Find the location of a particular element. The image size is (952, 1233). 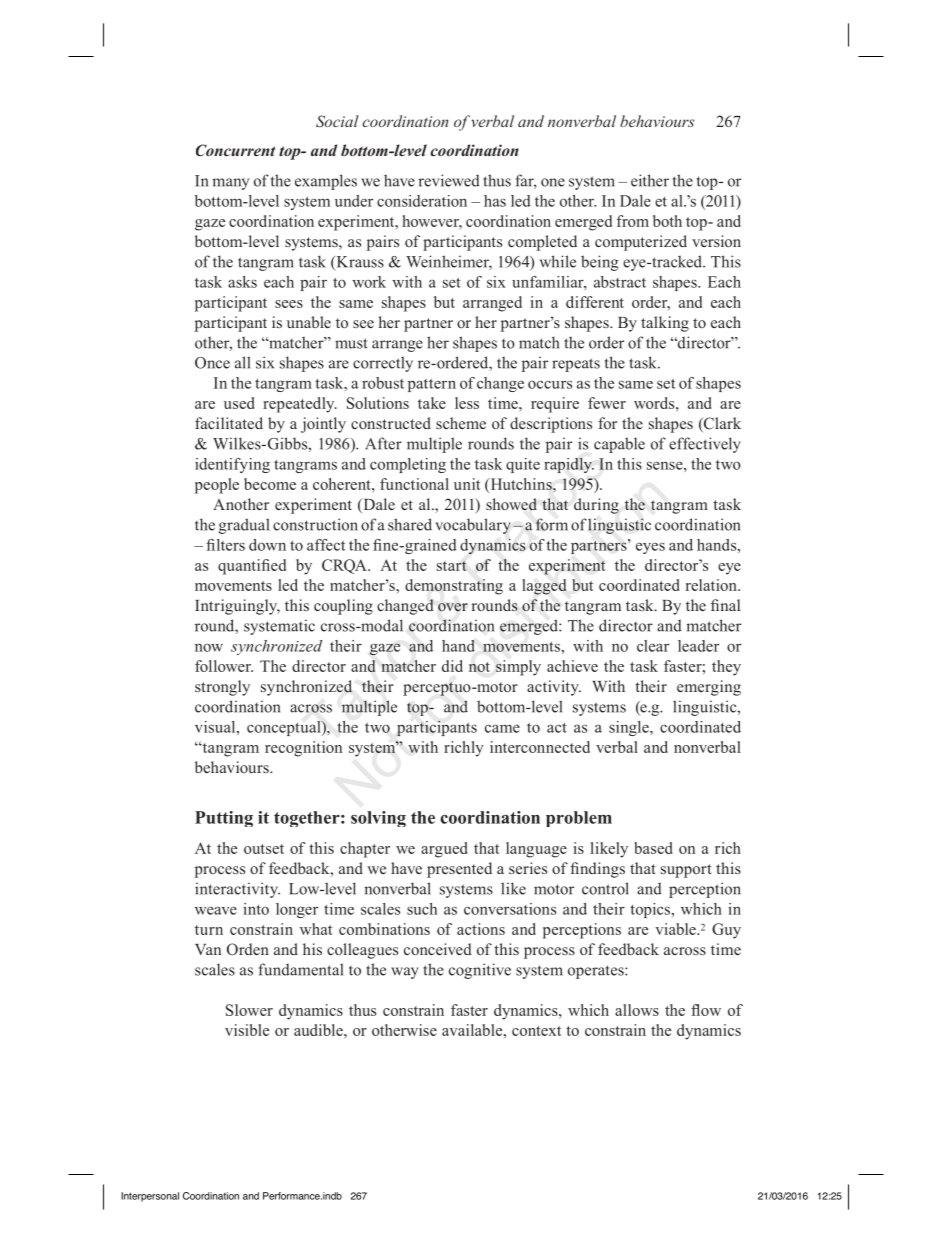

Concurrent is located at coordinates (235, 150).
